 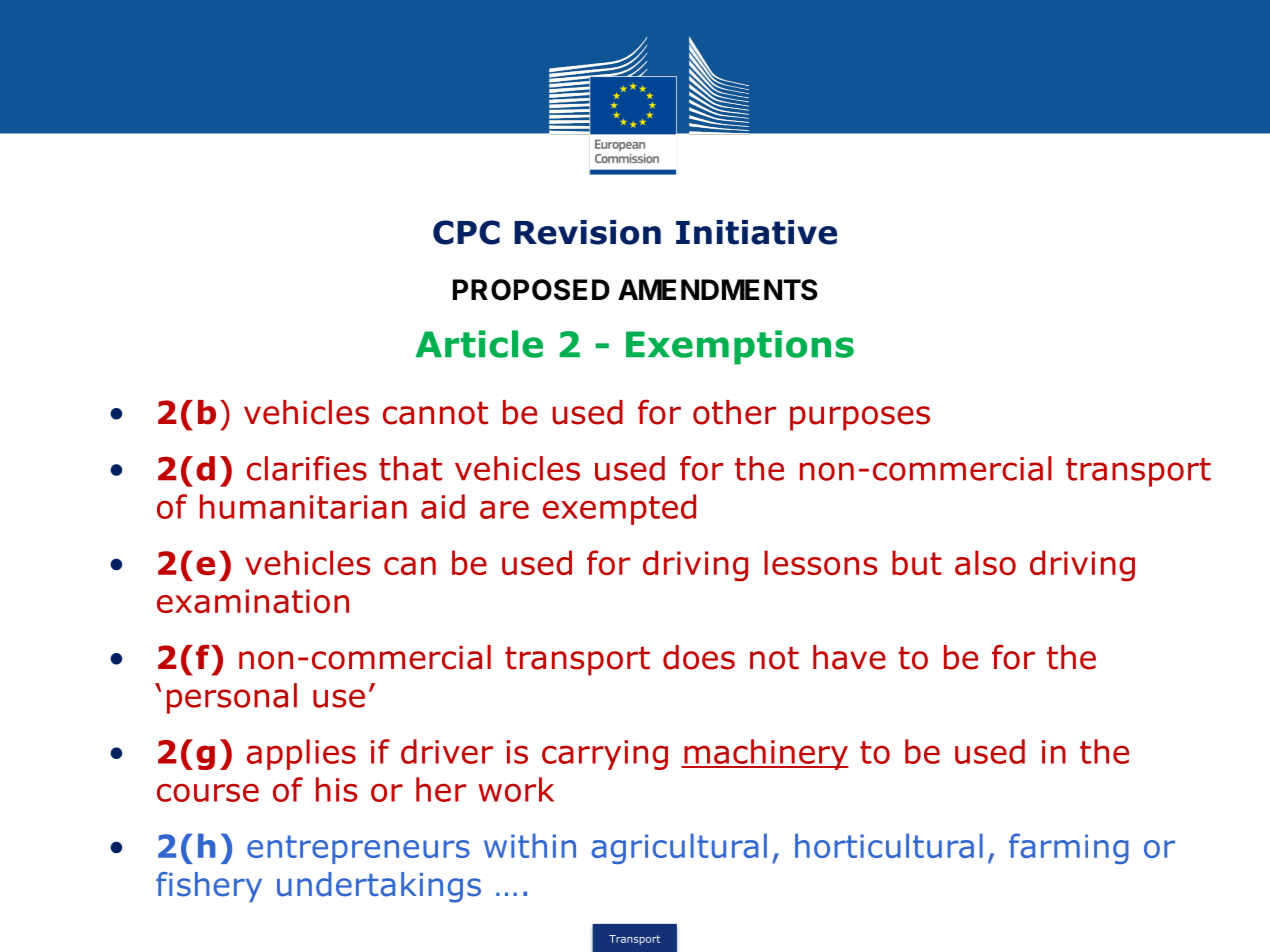 What do you see at coordinates (587, 232) in the image?
I see `Revision` at bounding box center [587, 232].
